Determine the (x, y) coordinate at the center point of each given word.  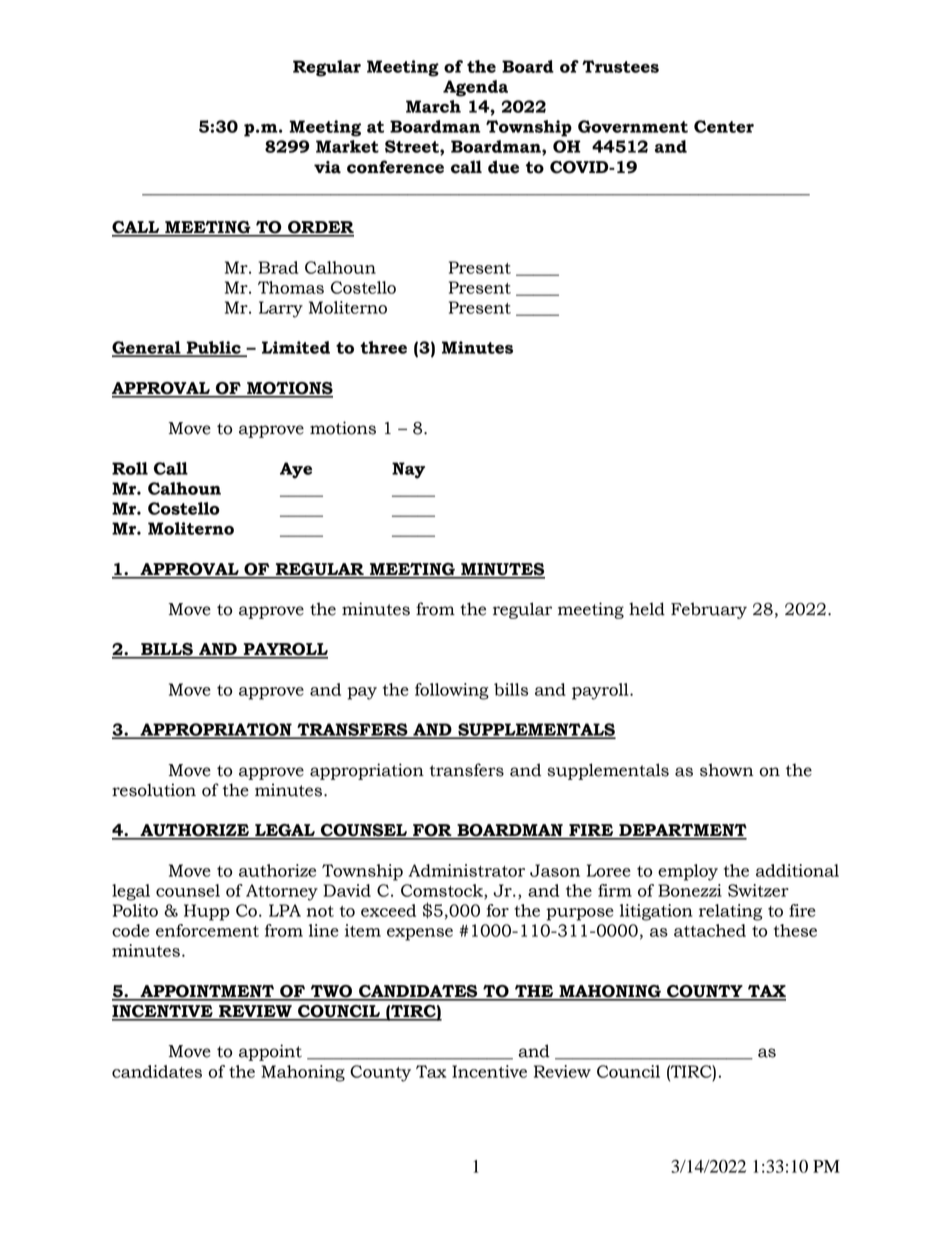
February (709, 610)
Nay (408, 470)
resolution (154, 790)
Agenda (475, 88)
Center (724, 126)
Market (347, 146)
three (383, 347)
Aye (296, 470)
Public (213, 348)
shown (727, 770)
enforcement (207, 930)
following (452, 691)
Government (633, 126)
